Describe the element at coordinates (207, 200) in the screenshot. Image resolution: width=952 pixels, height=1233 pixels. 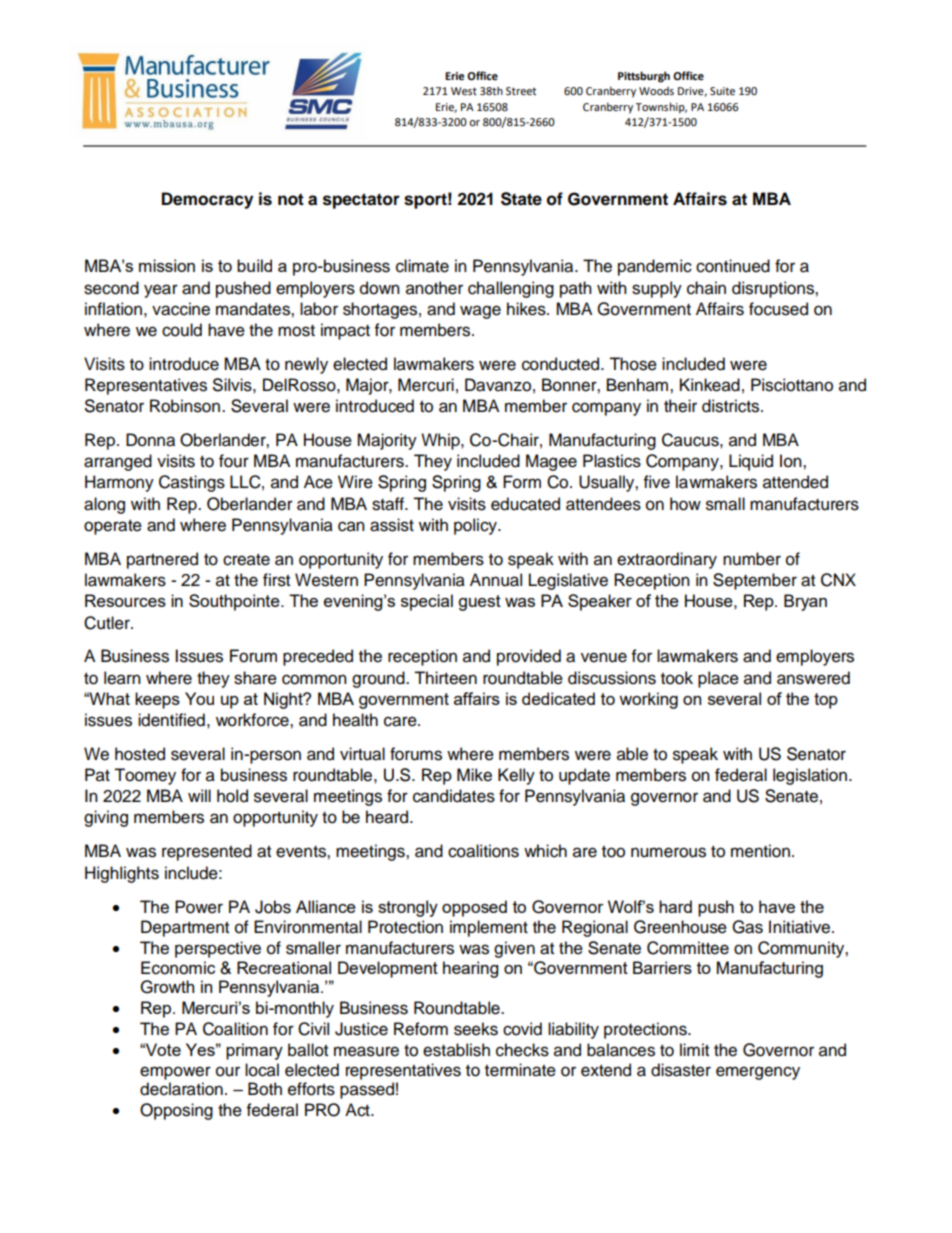
I see `Democracy` at that location.
